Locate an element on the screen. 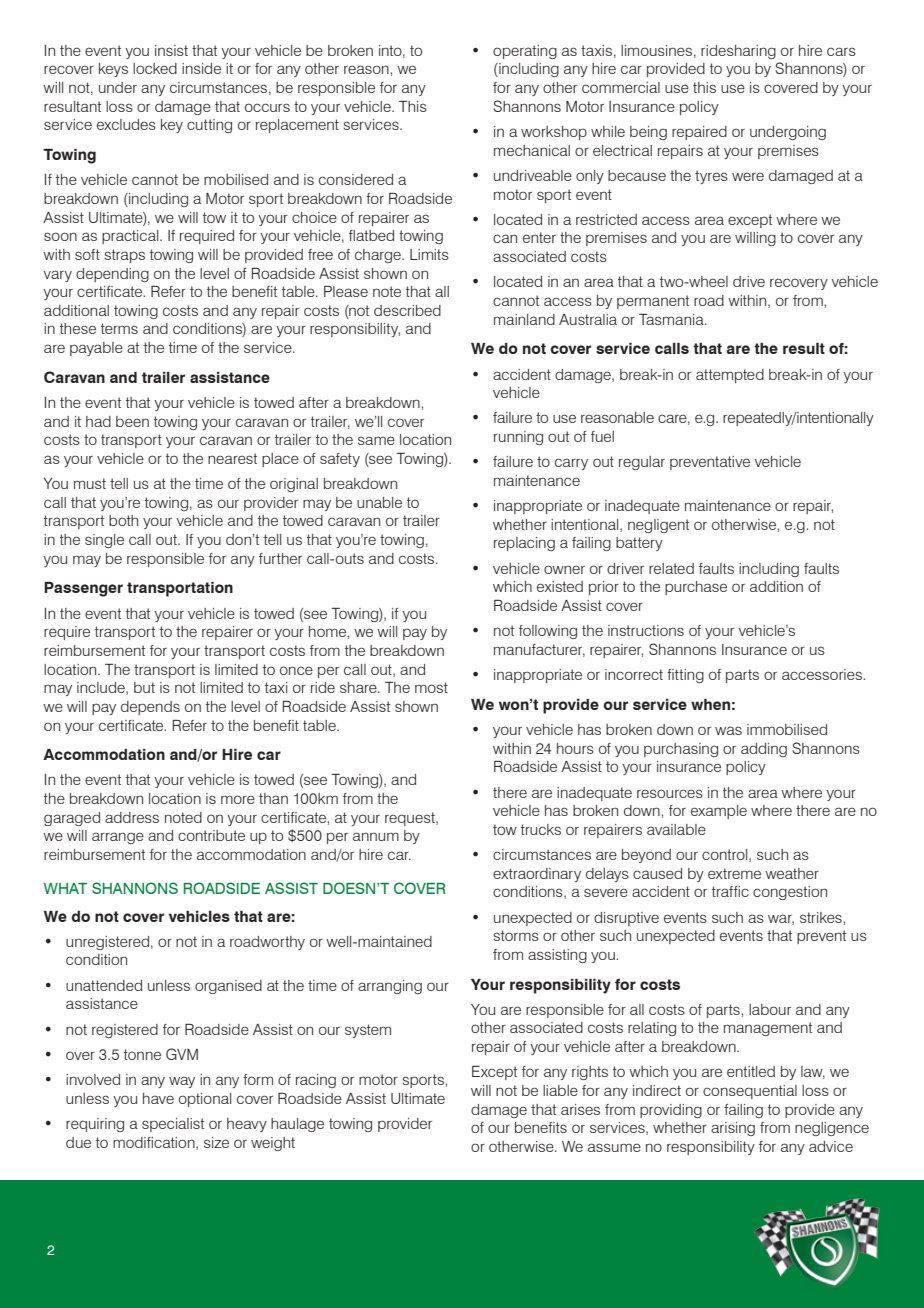  locked is located at coordinates (155, 68).
